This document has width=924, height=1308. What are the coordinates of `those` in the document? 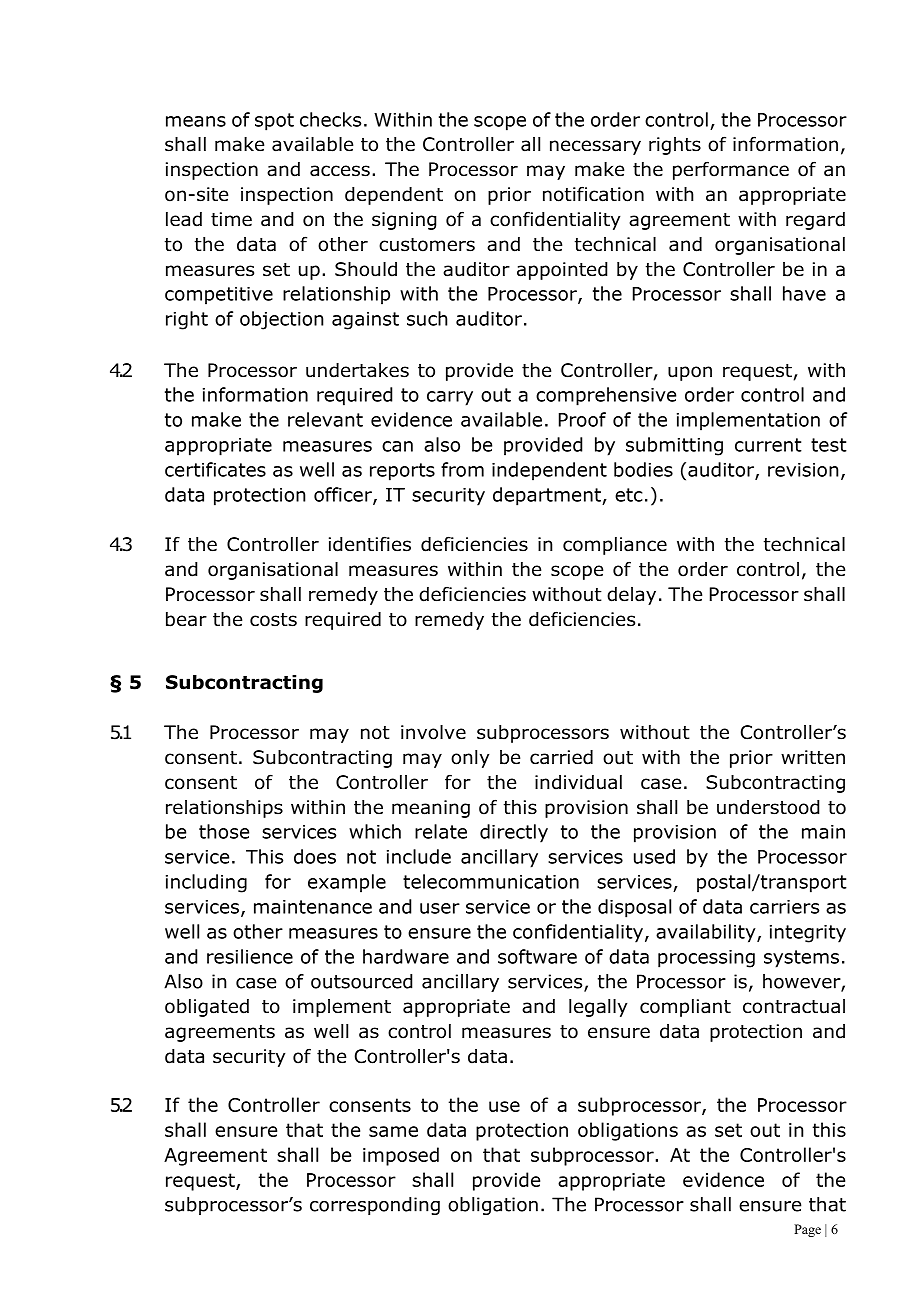 It's located at (224, 831).
